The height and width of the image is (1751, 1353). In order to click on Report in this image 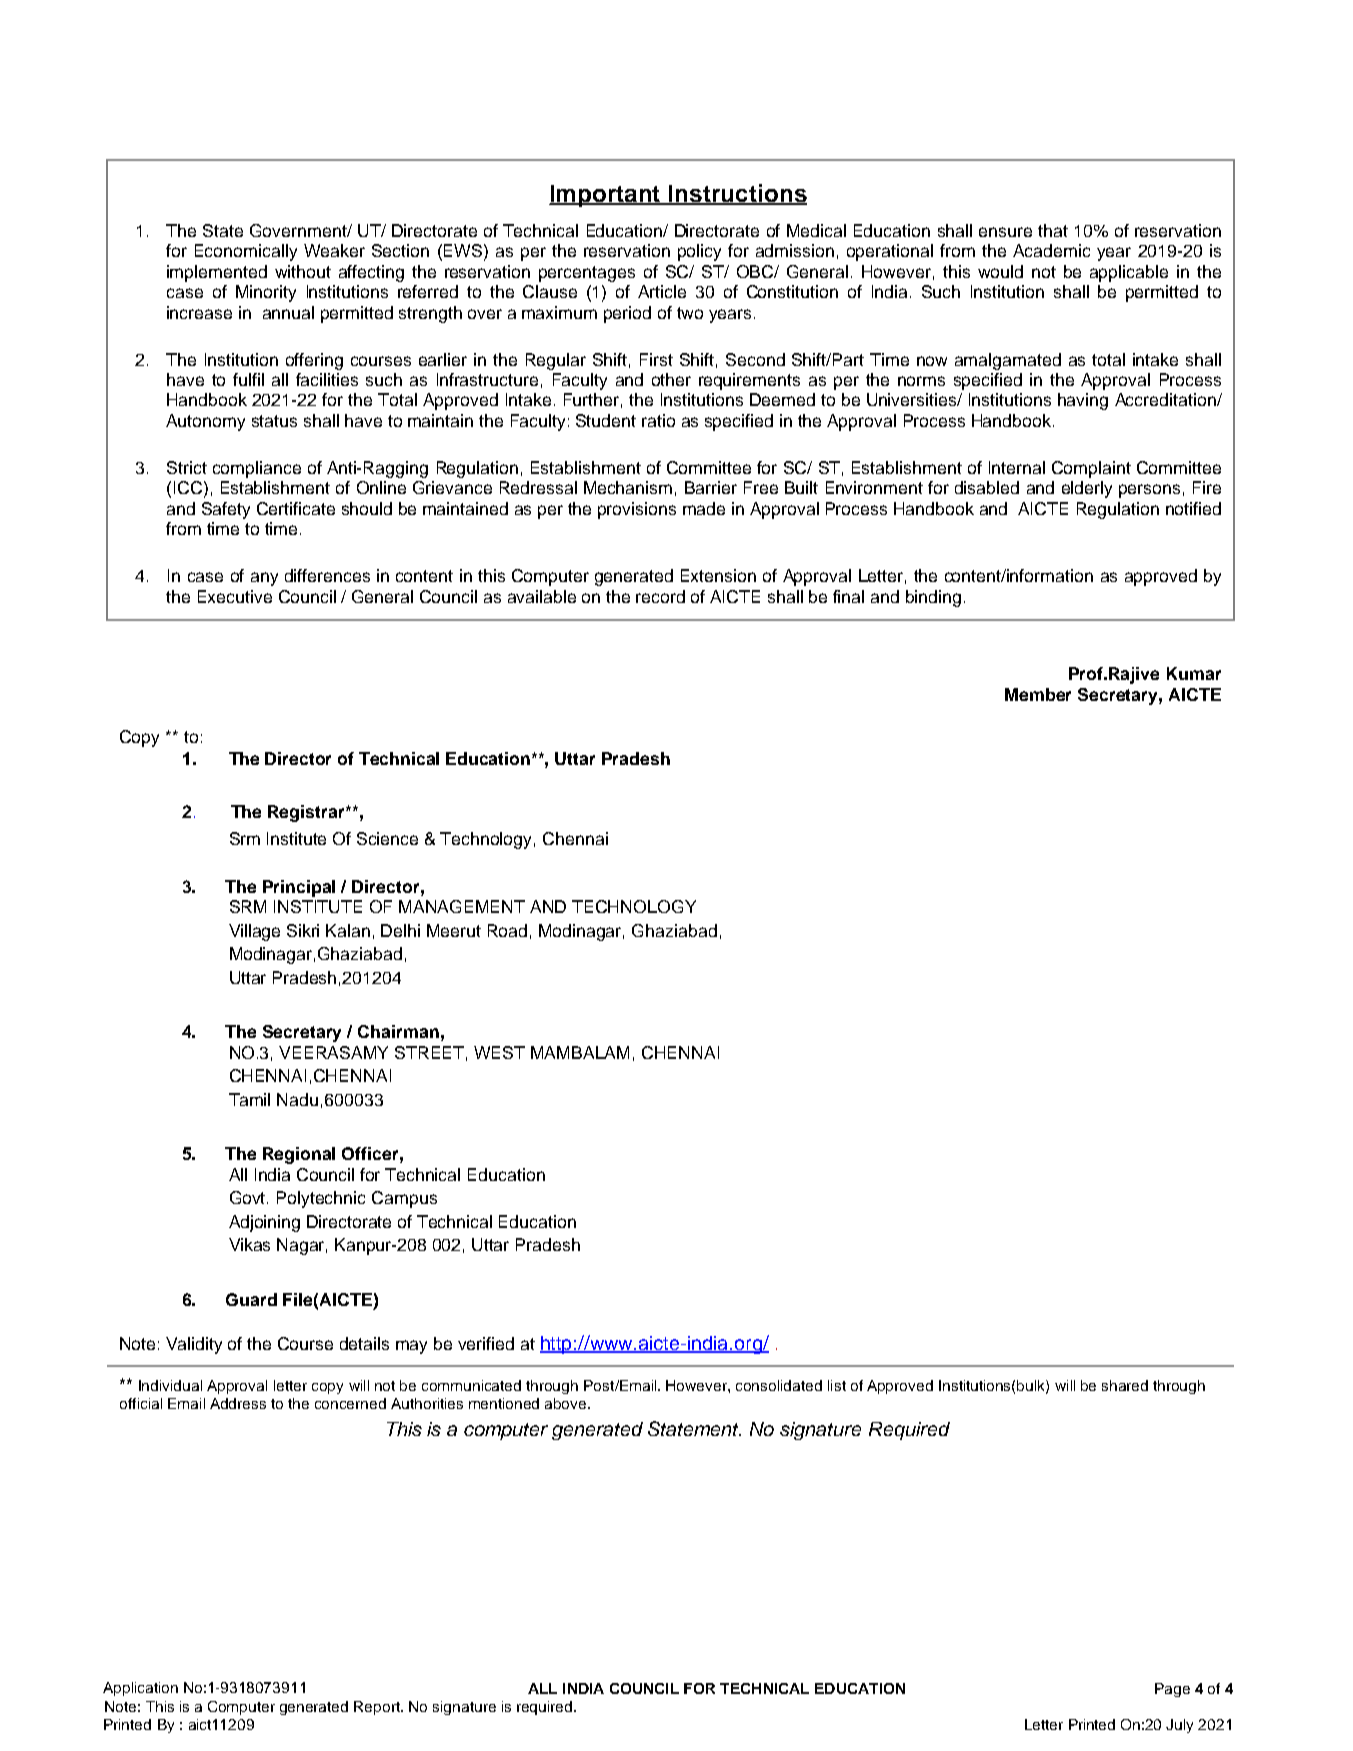, I will do `click(378, 1708)`.
